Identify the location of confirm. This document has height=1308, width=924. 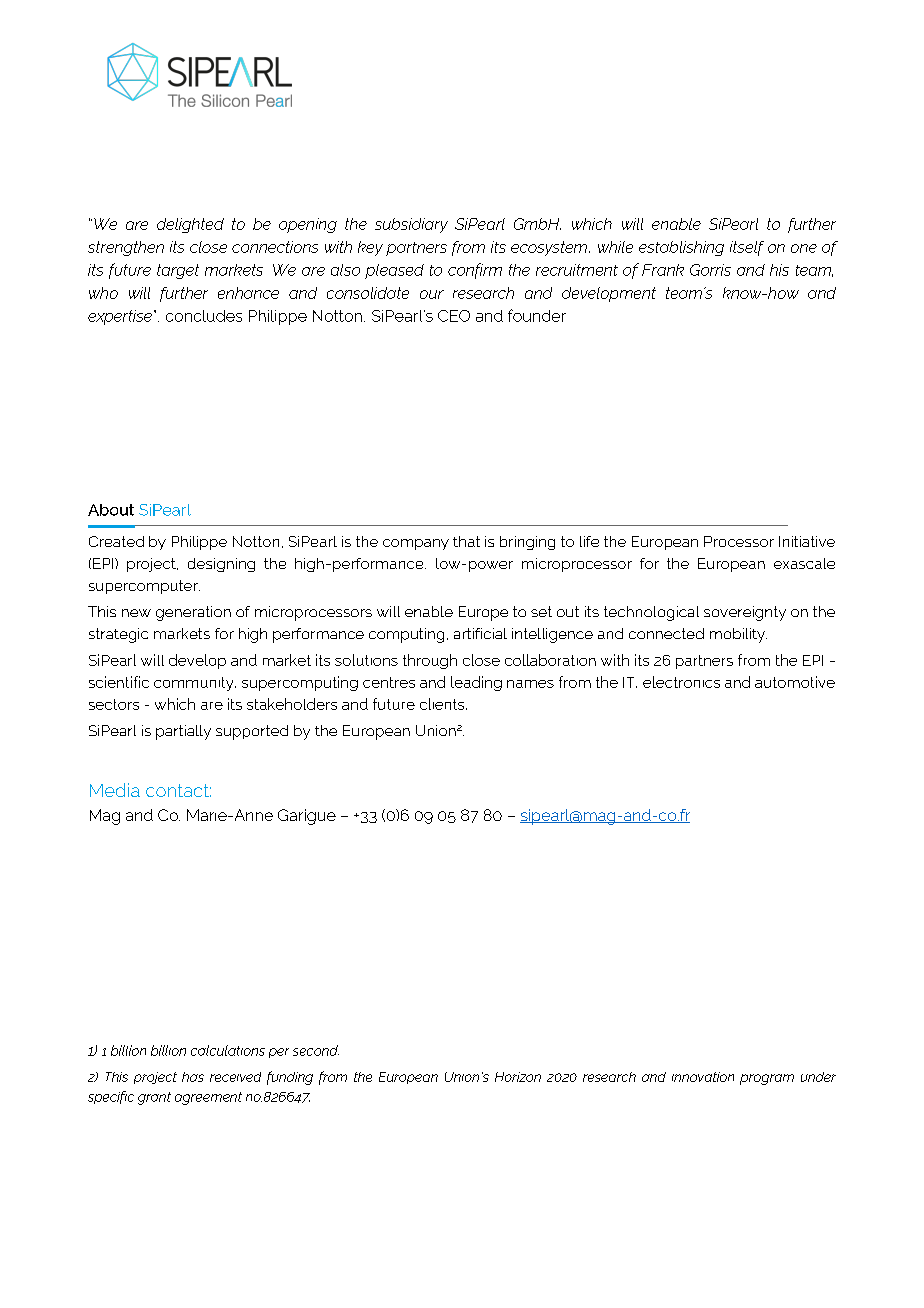
(475, 271).
